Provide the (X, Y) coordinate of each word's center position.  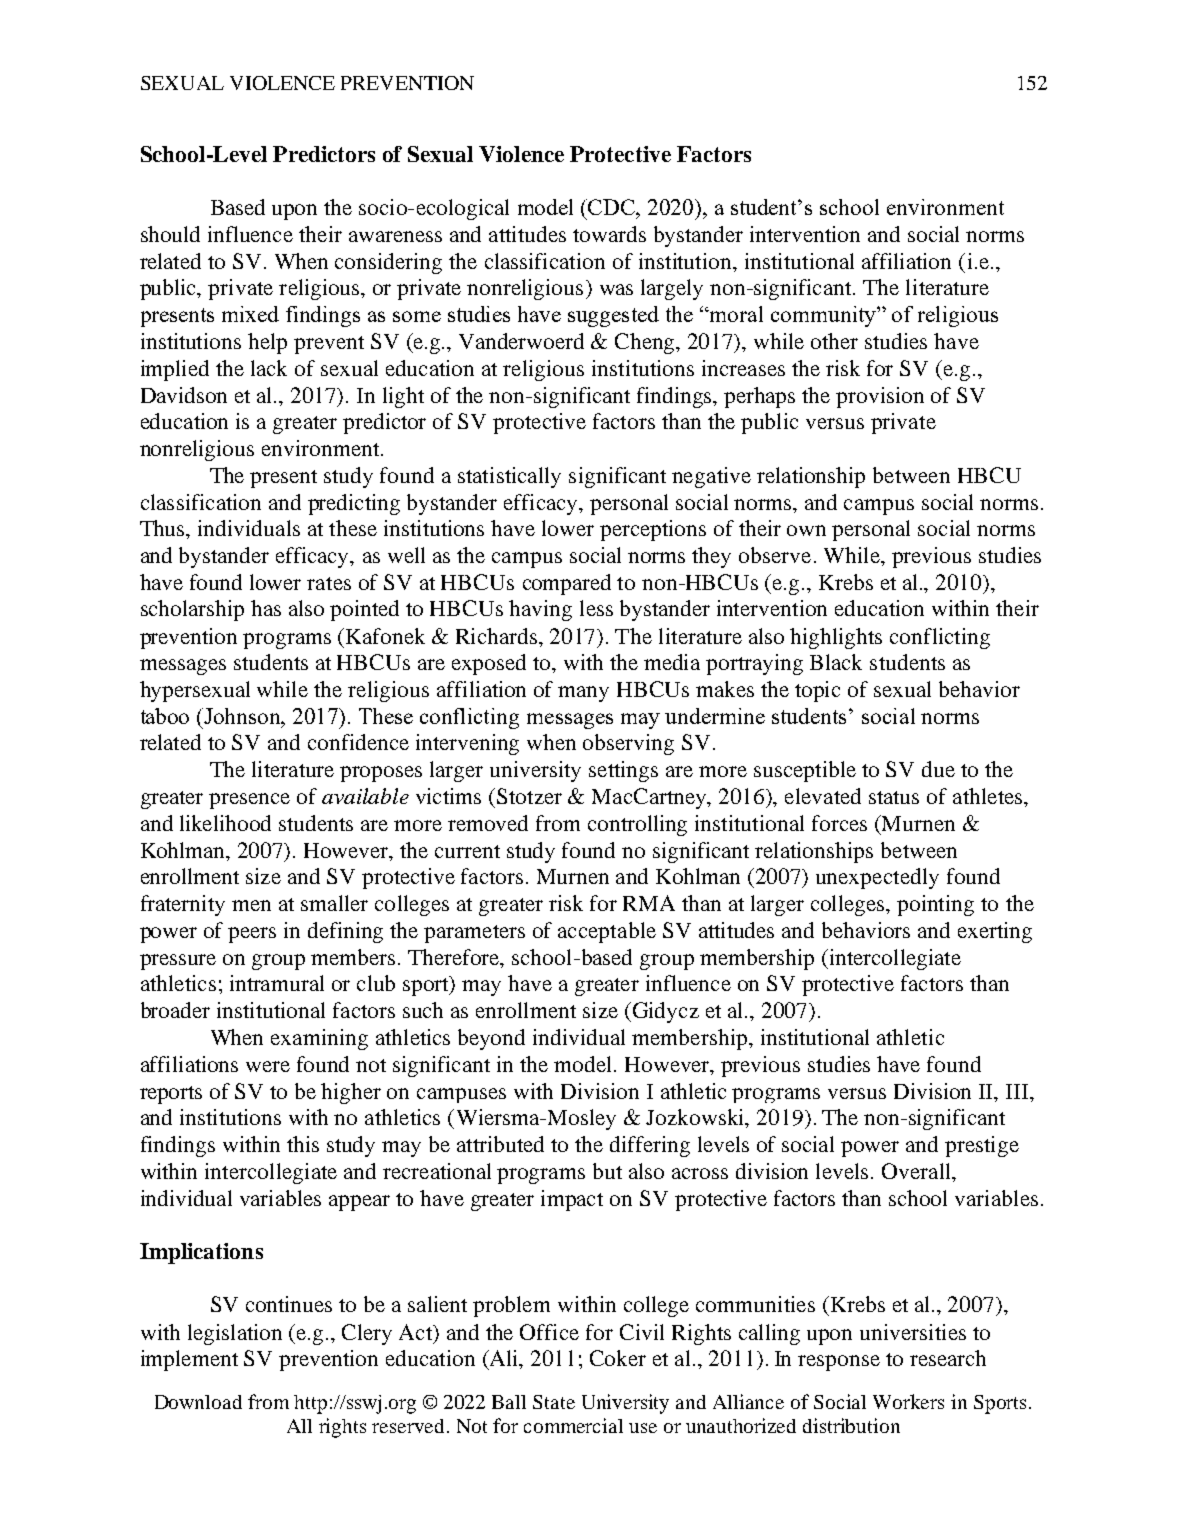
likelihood (225, 823)
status (894, 797)
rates (329, 583)
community (824, 316)
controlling (637, 825)
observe (775, 555)
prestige (982, 1146)
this (303, 1144)
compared (567, 584)
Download (198, 1402)
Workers (908, 1401)
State (554, 1402)
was (616, 289)
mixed (250, 314)
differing (650, 1146)
